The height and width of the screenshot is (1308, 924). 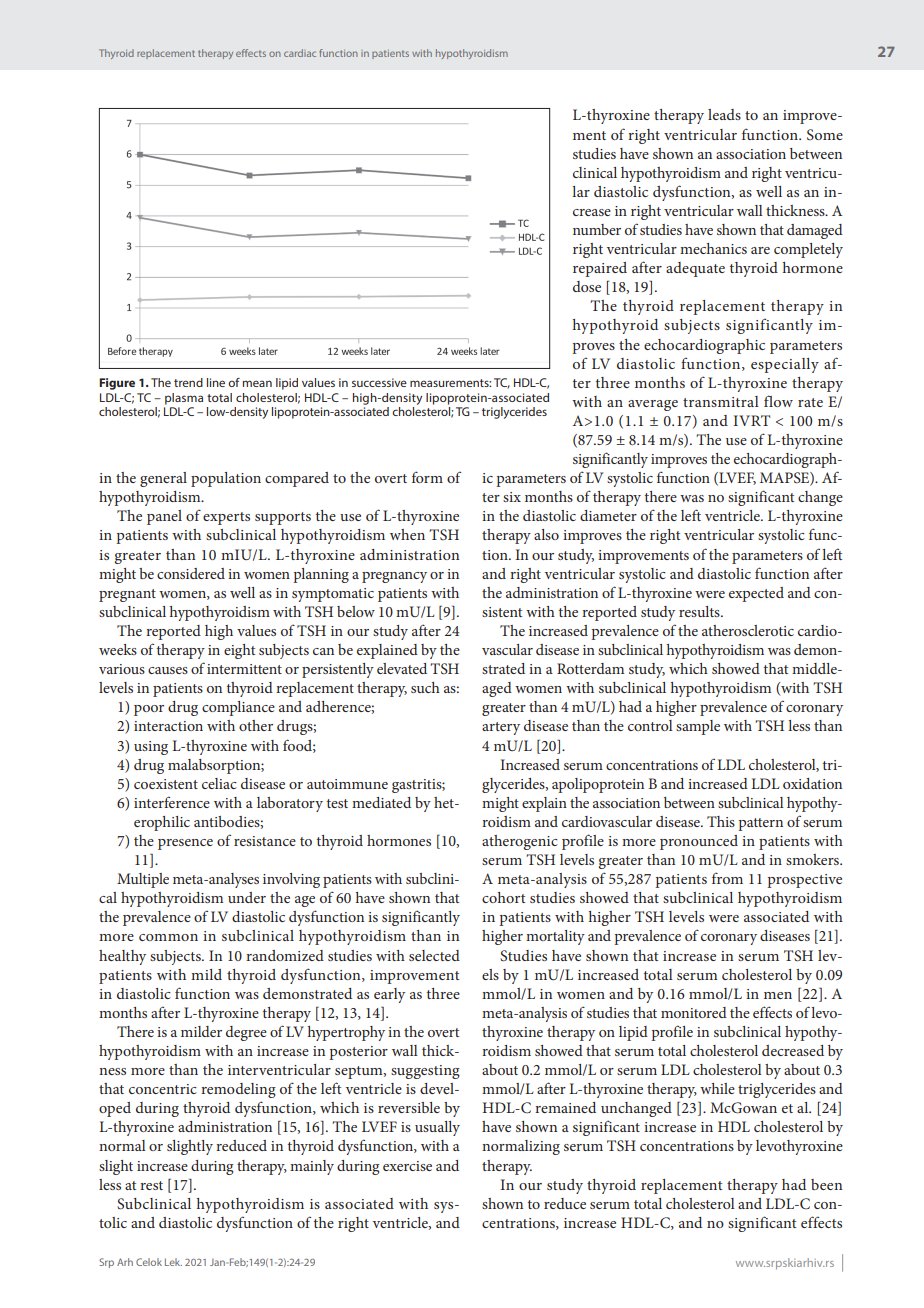 What do you see at coordinates (748, 630) in the screenshot?
I see `atherosclerotic` at bounding box center [748, 630].
